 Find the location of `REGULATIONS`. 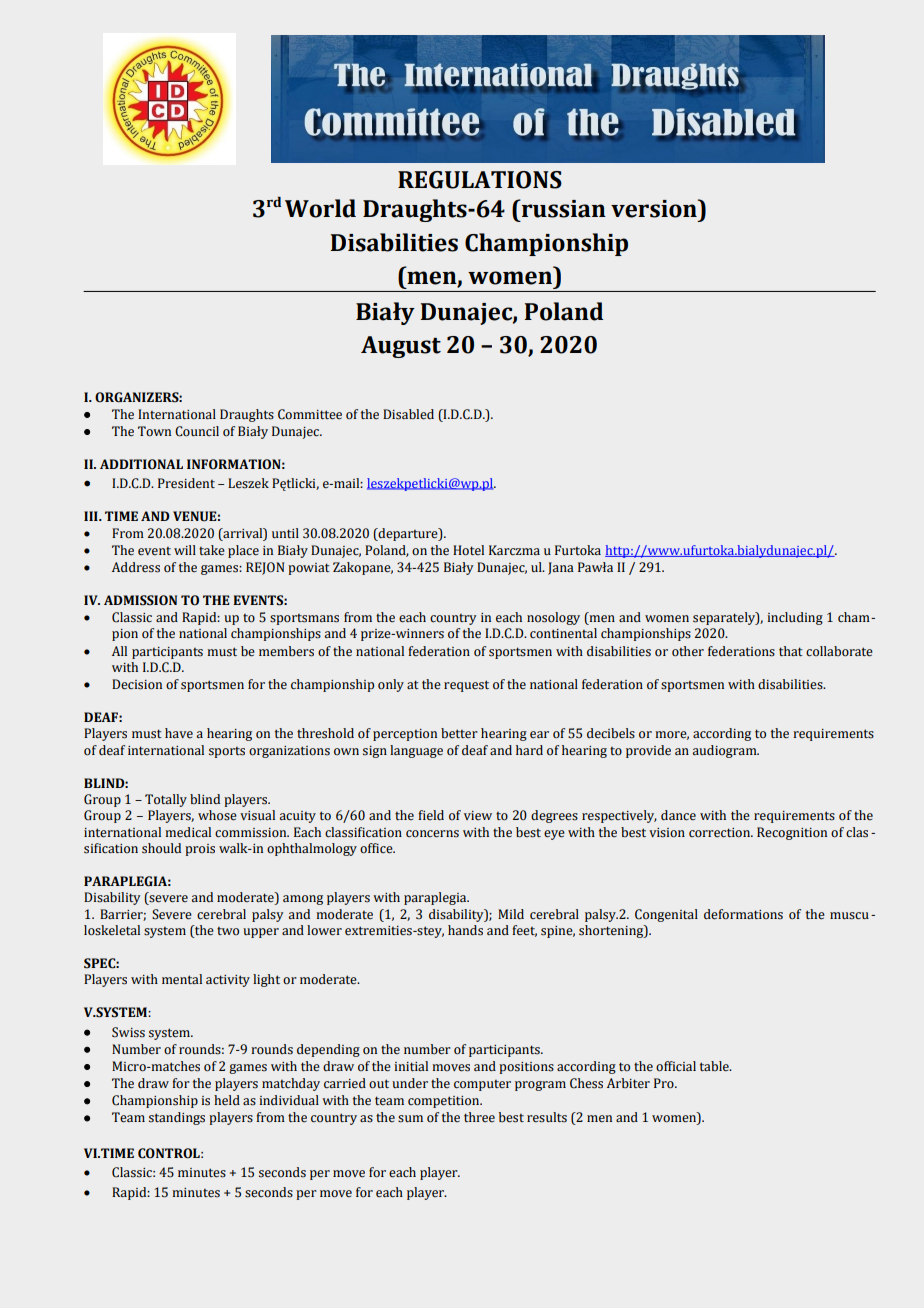

REGULATIONS is located at coordinates (480, 180).
